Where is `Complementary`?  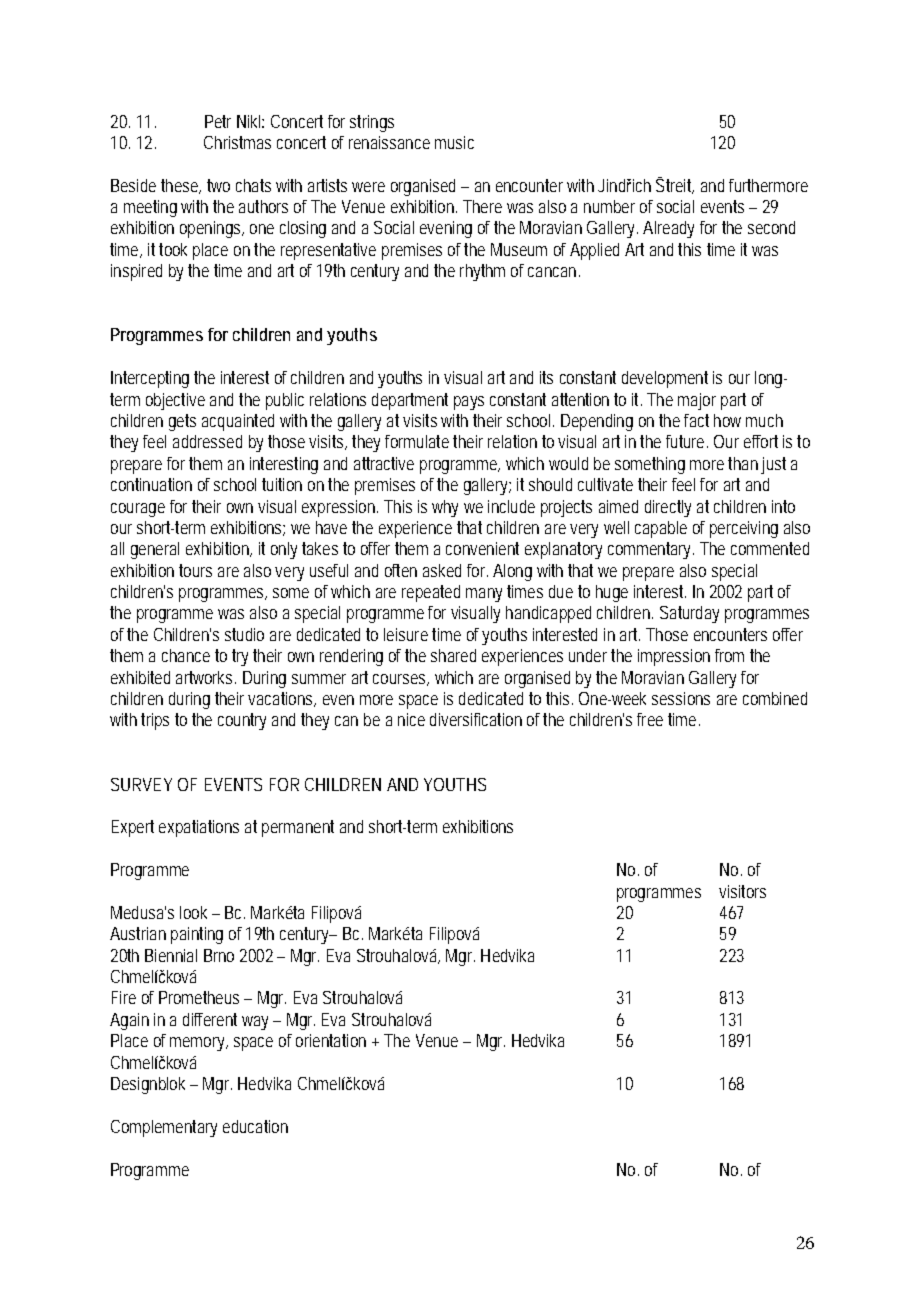
Complementary is located at coordinates (164, 1128).
